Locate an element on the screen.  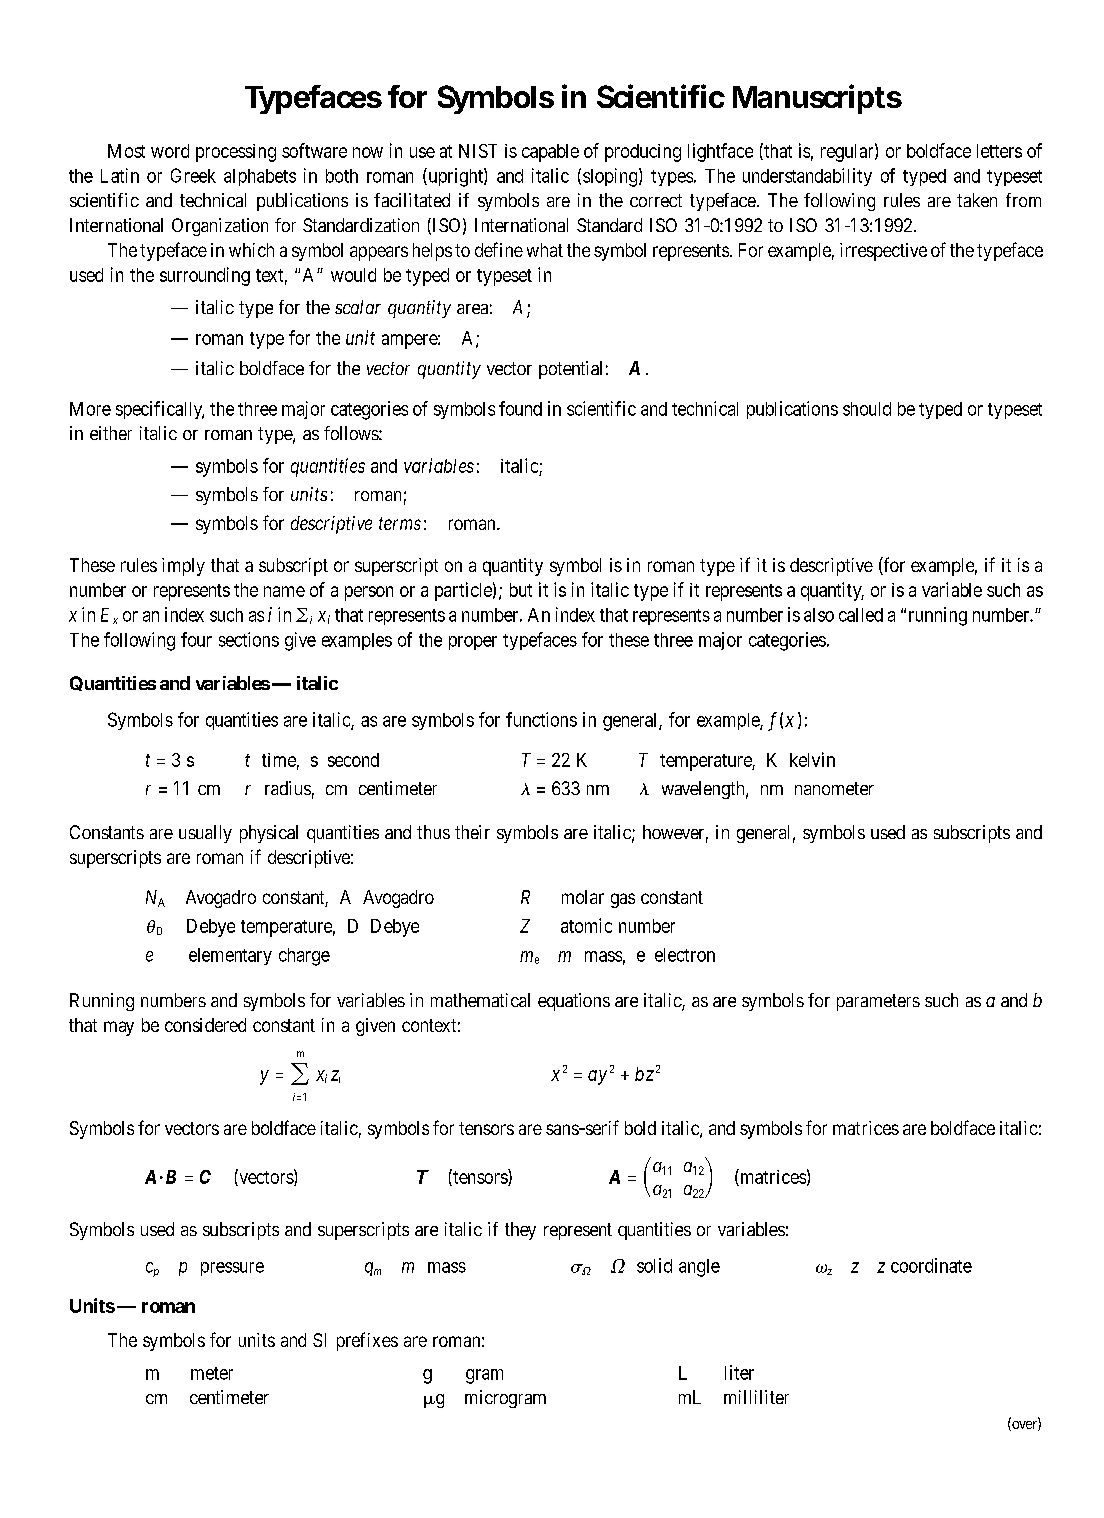
pressure is located at coordinates (232, 1269).
